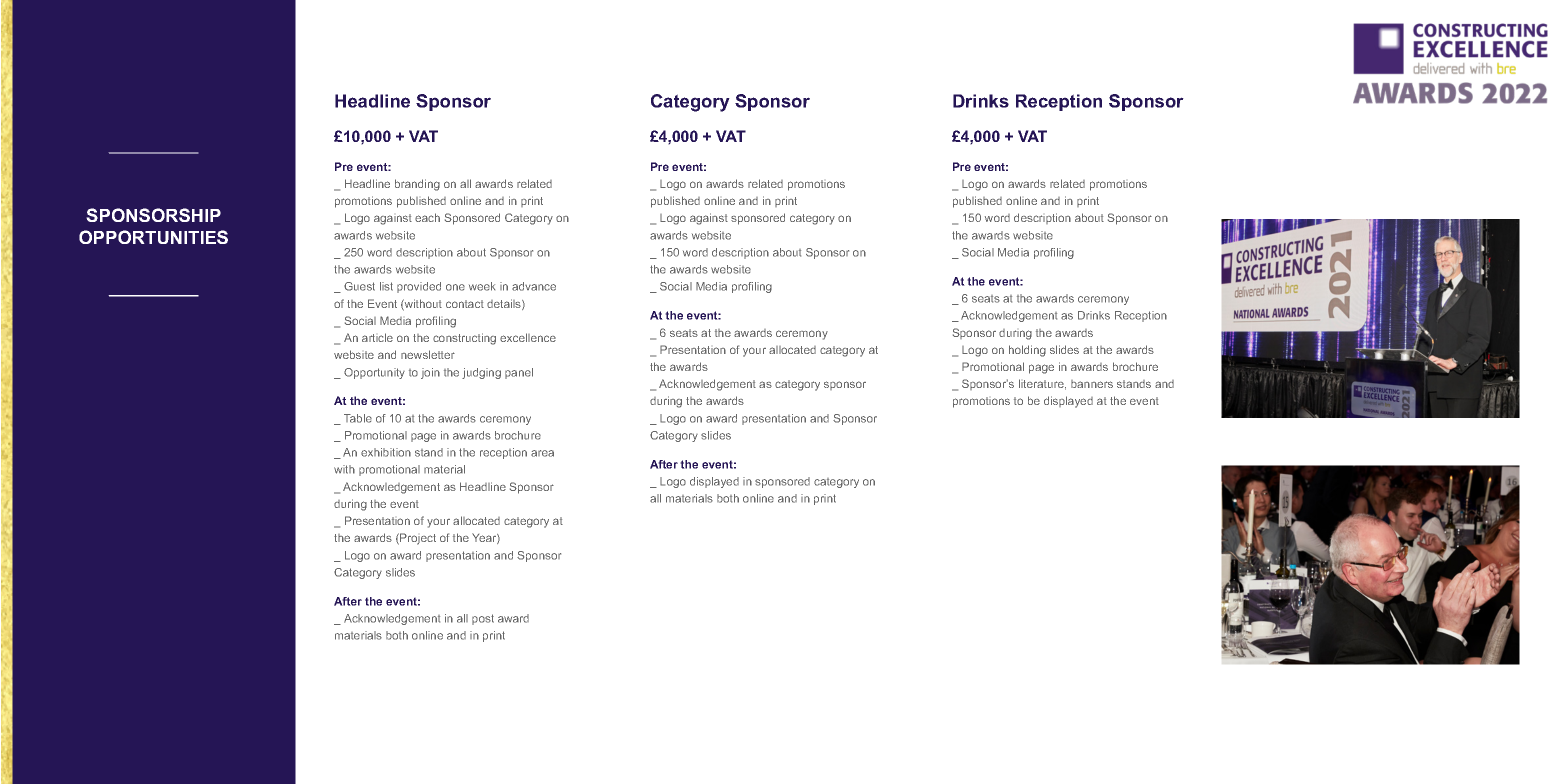 This screenshot has width=1568, height=784. What do you see at coordinates (359, 286) in the screenshot?
I see `Guest` at bounding box center [359, 286].
